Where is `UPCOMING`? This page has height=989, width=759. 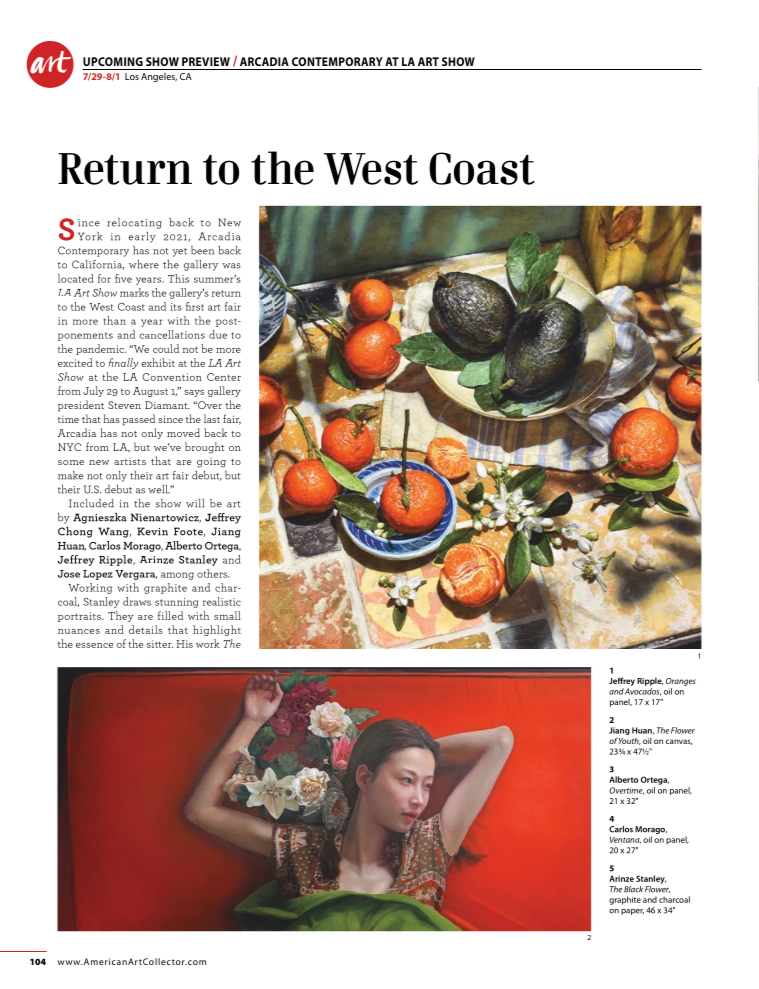 UPCOMING is located at coordinates (113, 61).
